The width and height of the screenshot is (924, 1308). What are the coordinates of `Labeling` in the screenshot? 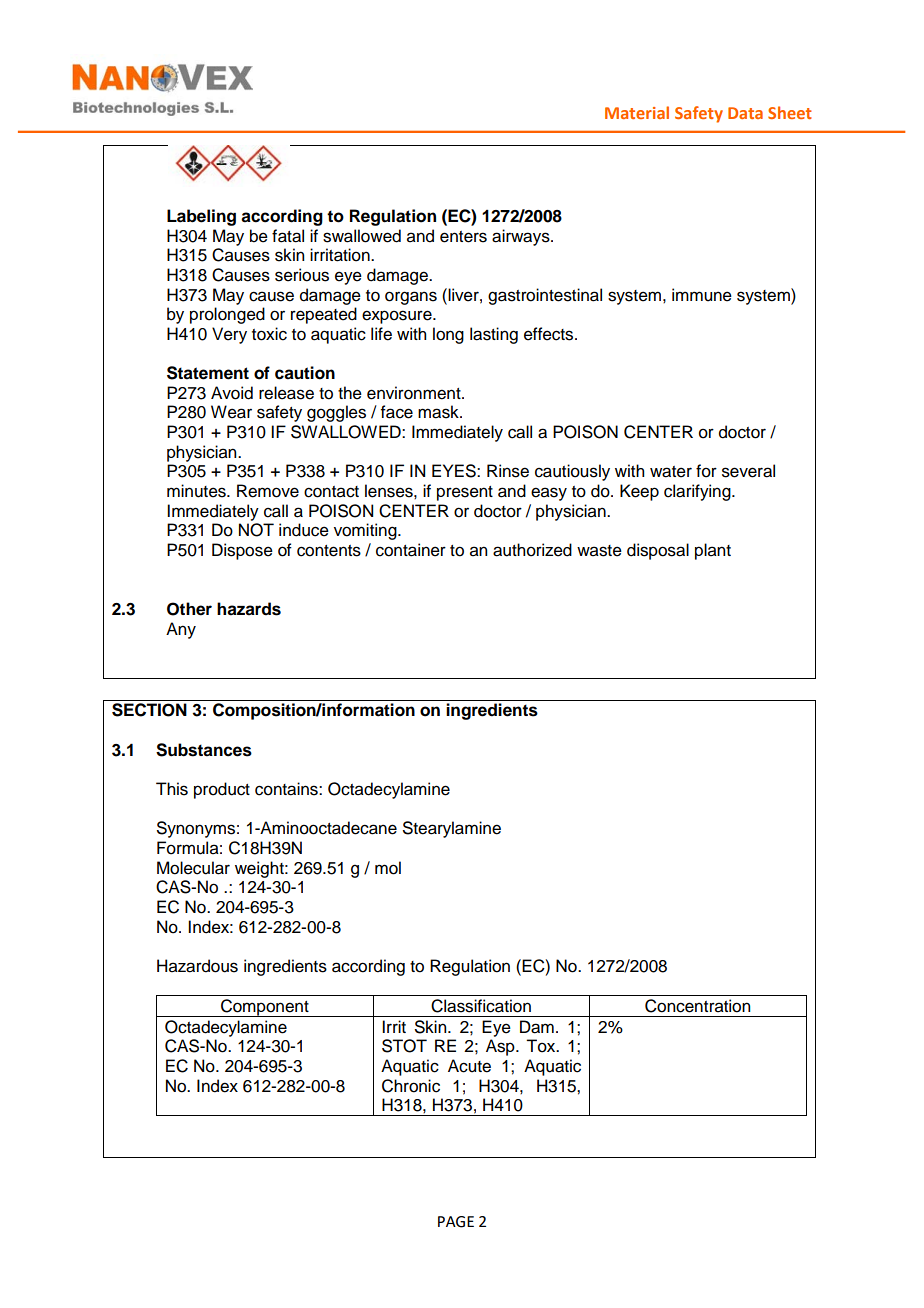 It's located at (201, 217).
